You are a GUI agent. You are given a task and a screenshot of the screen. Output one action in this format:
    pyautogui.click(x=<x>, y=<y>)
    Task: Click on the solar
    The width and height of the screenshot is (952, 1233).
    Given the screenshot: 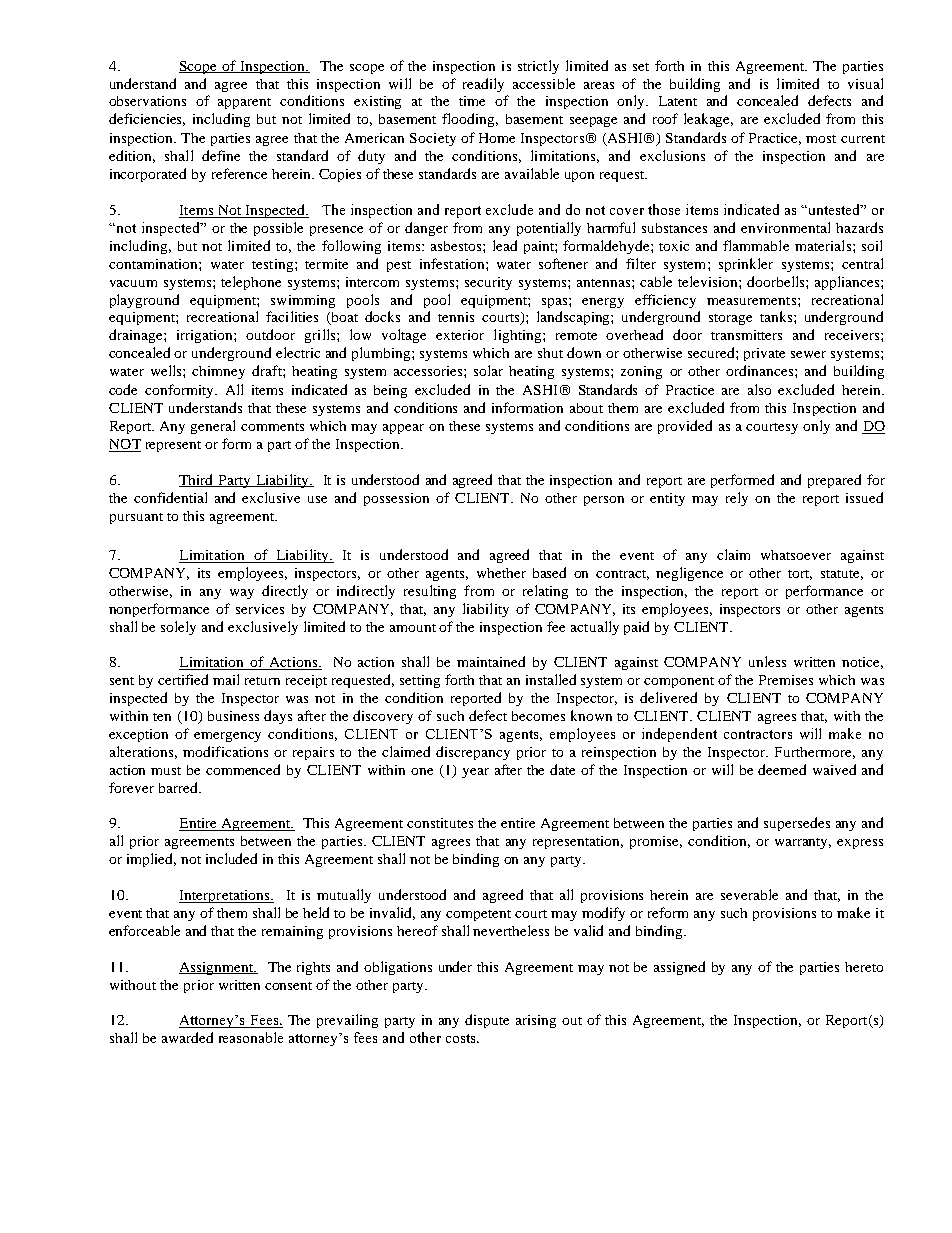 What is the action you would take?
    pyautogui.click(x=488, y=370)
